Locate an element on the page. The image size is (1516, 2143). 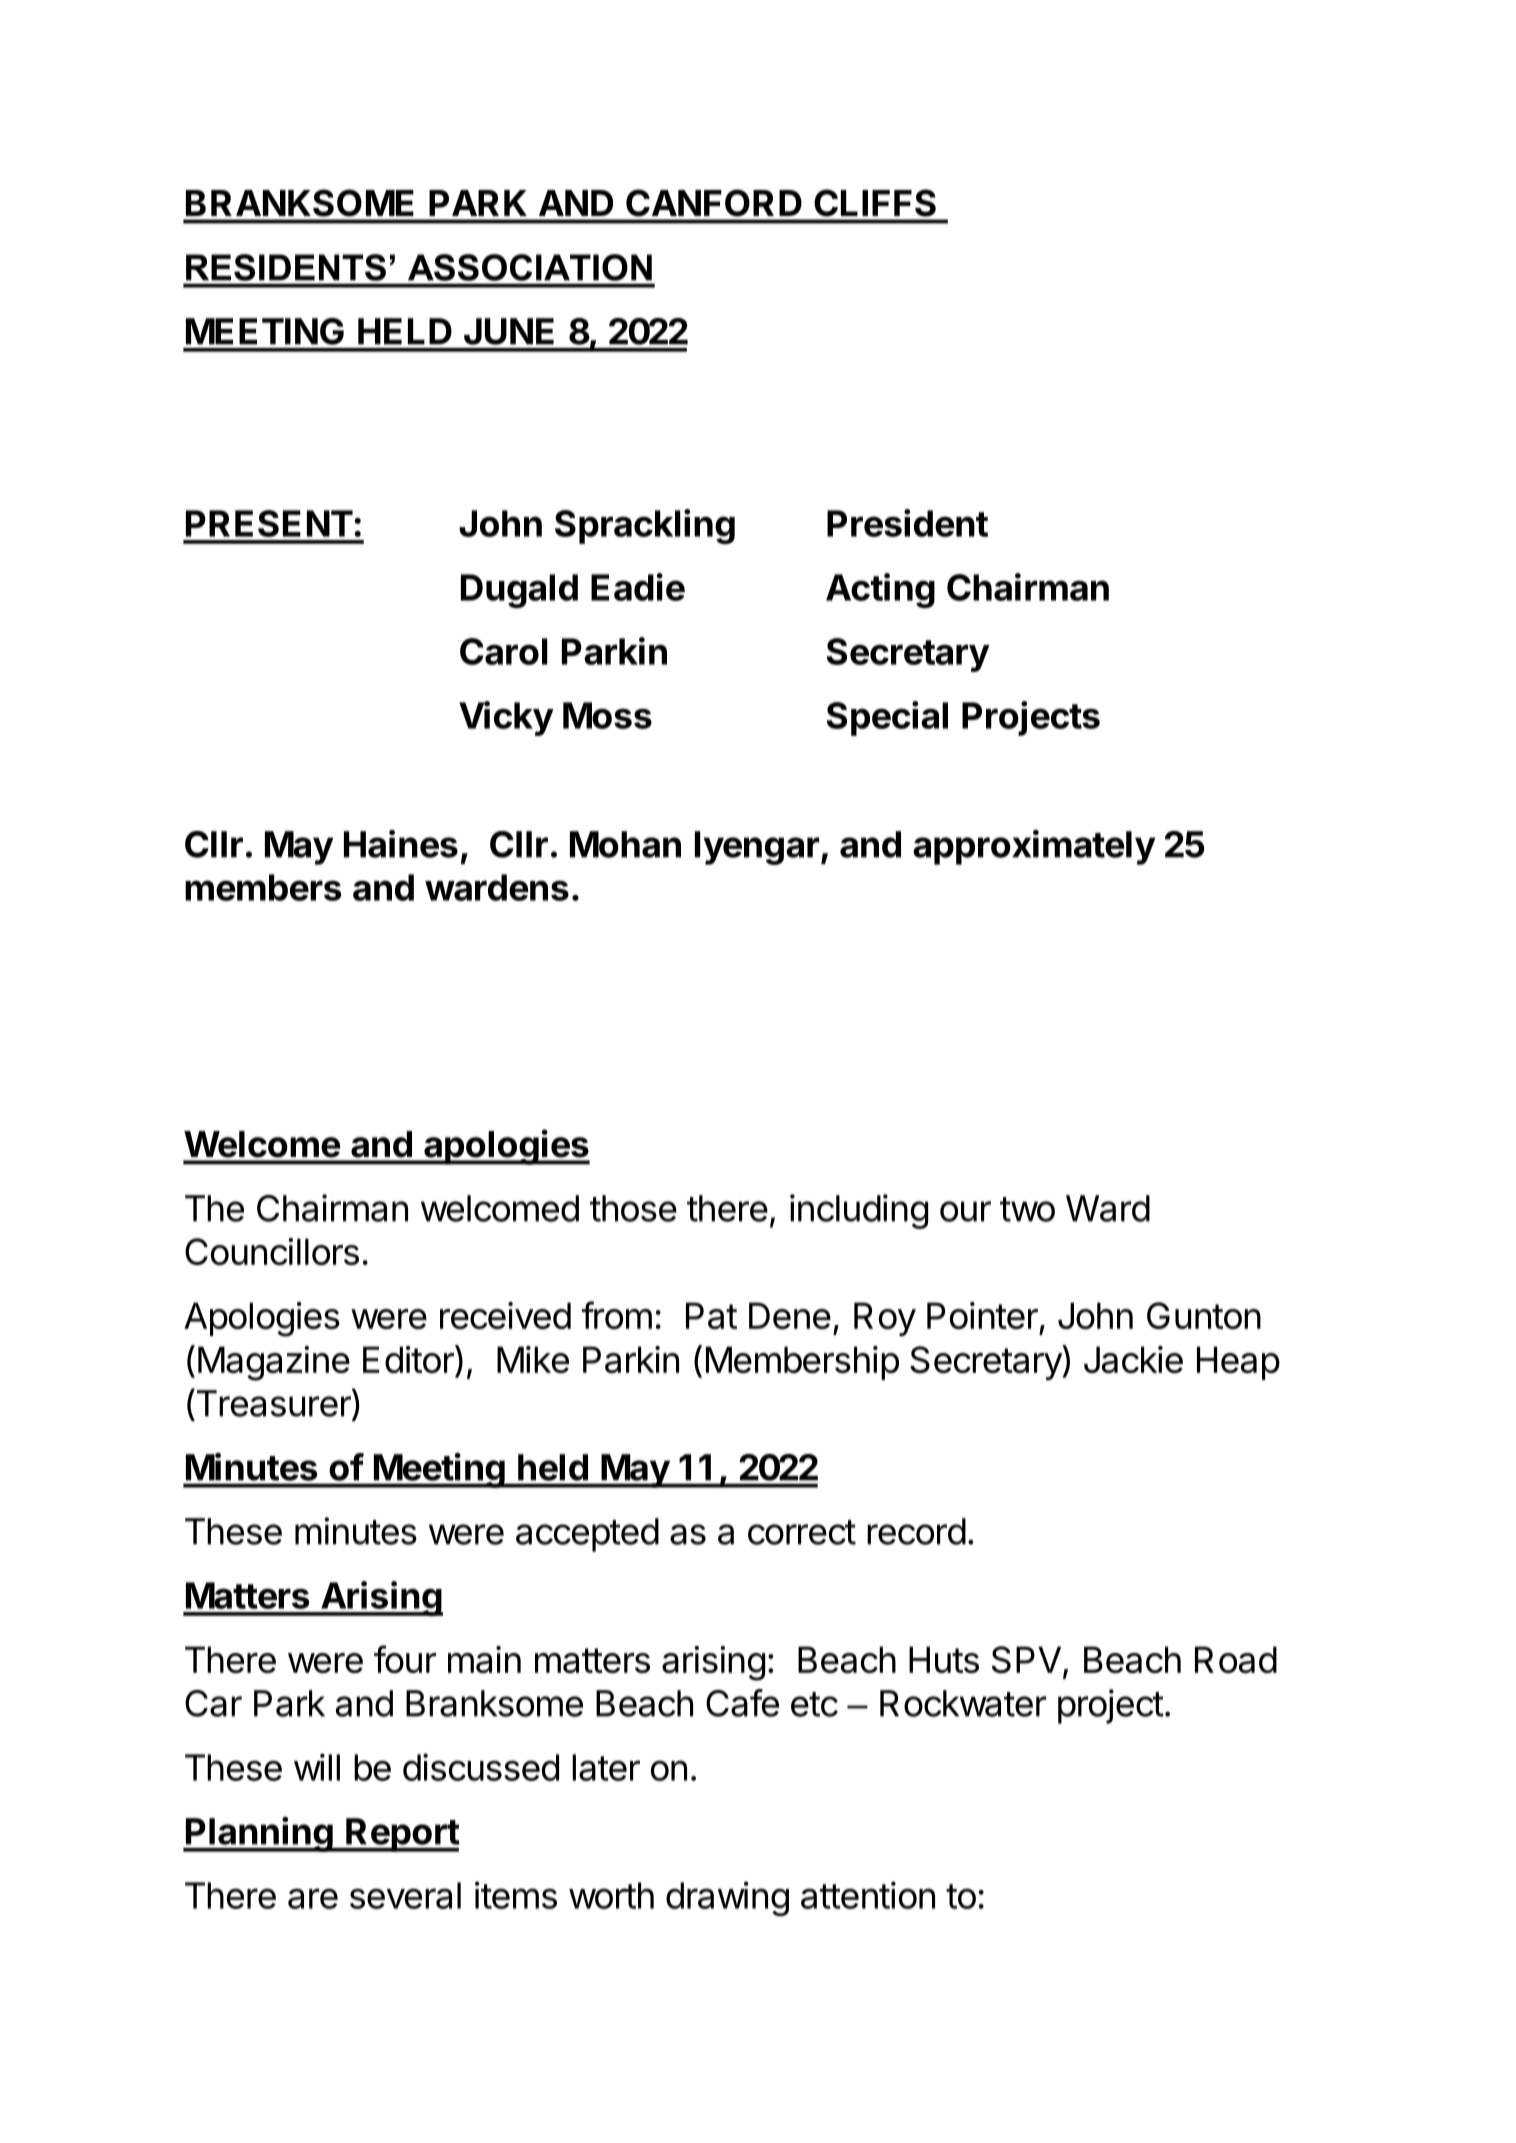
Road is located at coordinates (1236, 1659).
